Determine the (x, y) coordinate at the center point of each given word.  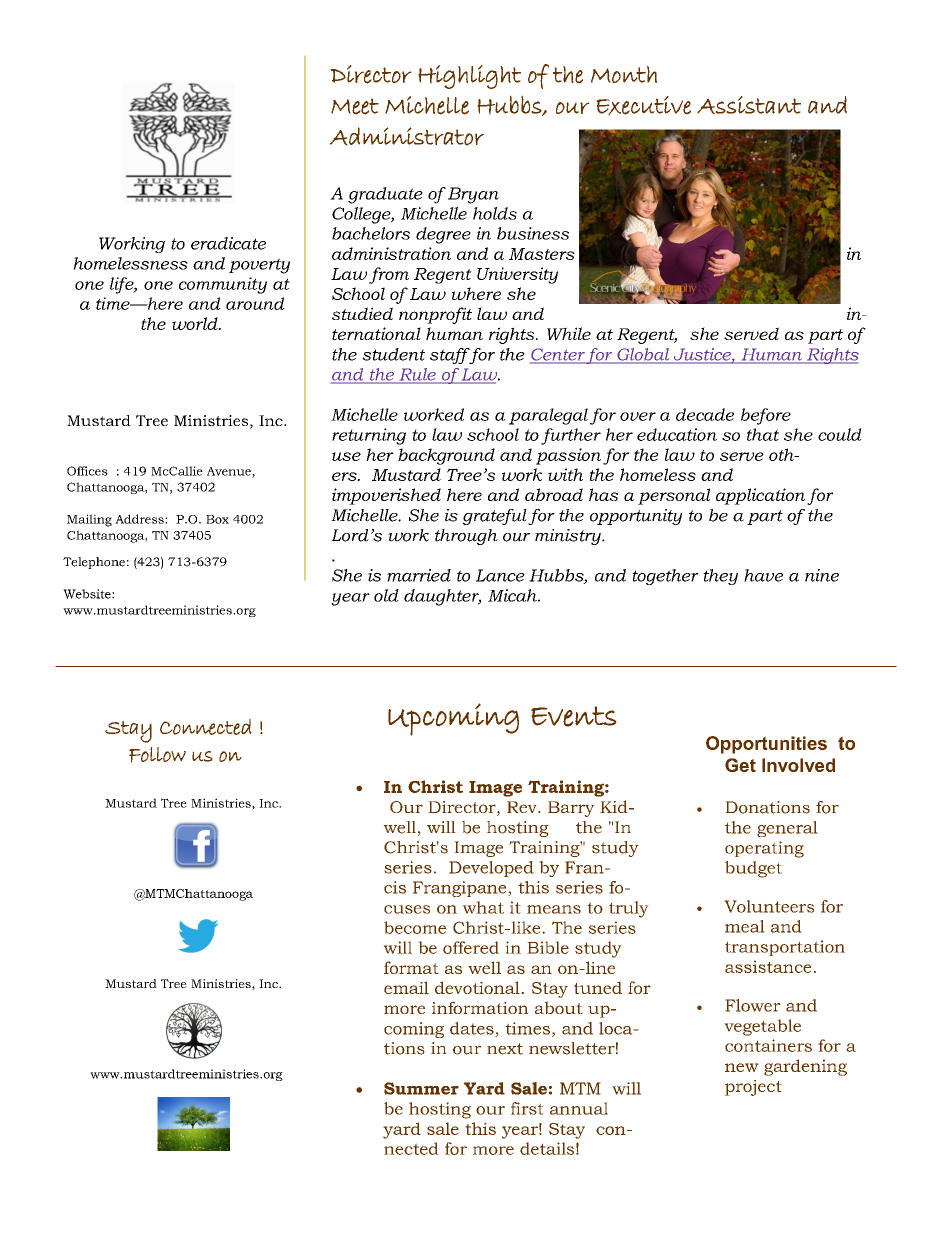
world (196, 323)
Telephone (94, 563)
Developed (491, 869)
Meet (355, 106)
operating (764, 849)
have (763, 575)
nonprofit (435, 315)
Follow (157, 755)
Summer (421, 1088)
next (505, 1049)
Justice (702, 355)
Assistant (749, 105)
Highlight (469, 77)
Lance (500, 575)
